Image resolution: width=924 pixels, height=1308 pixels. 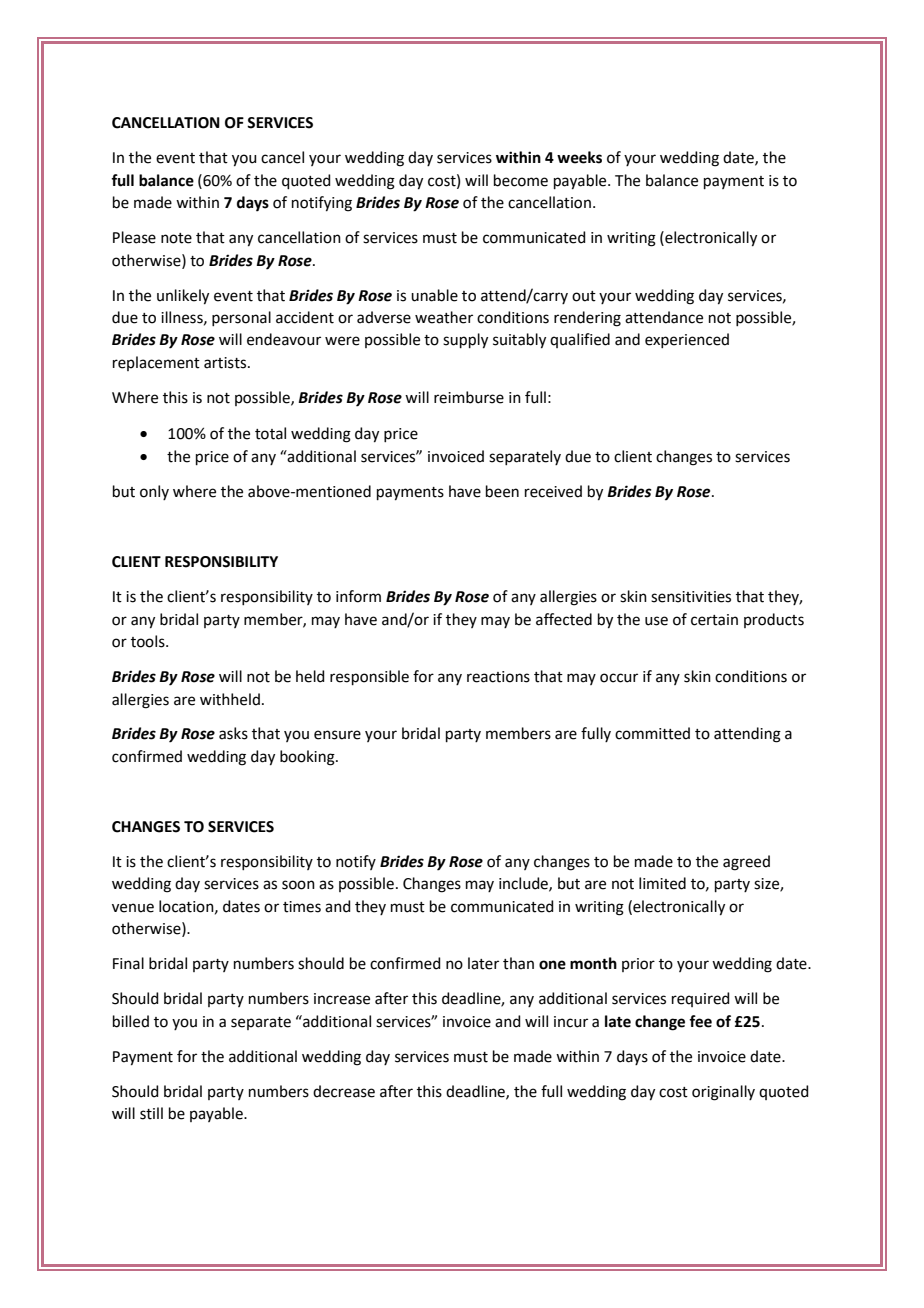 I want to click on reactions, so click(x=498, y=677).
